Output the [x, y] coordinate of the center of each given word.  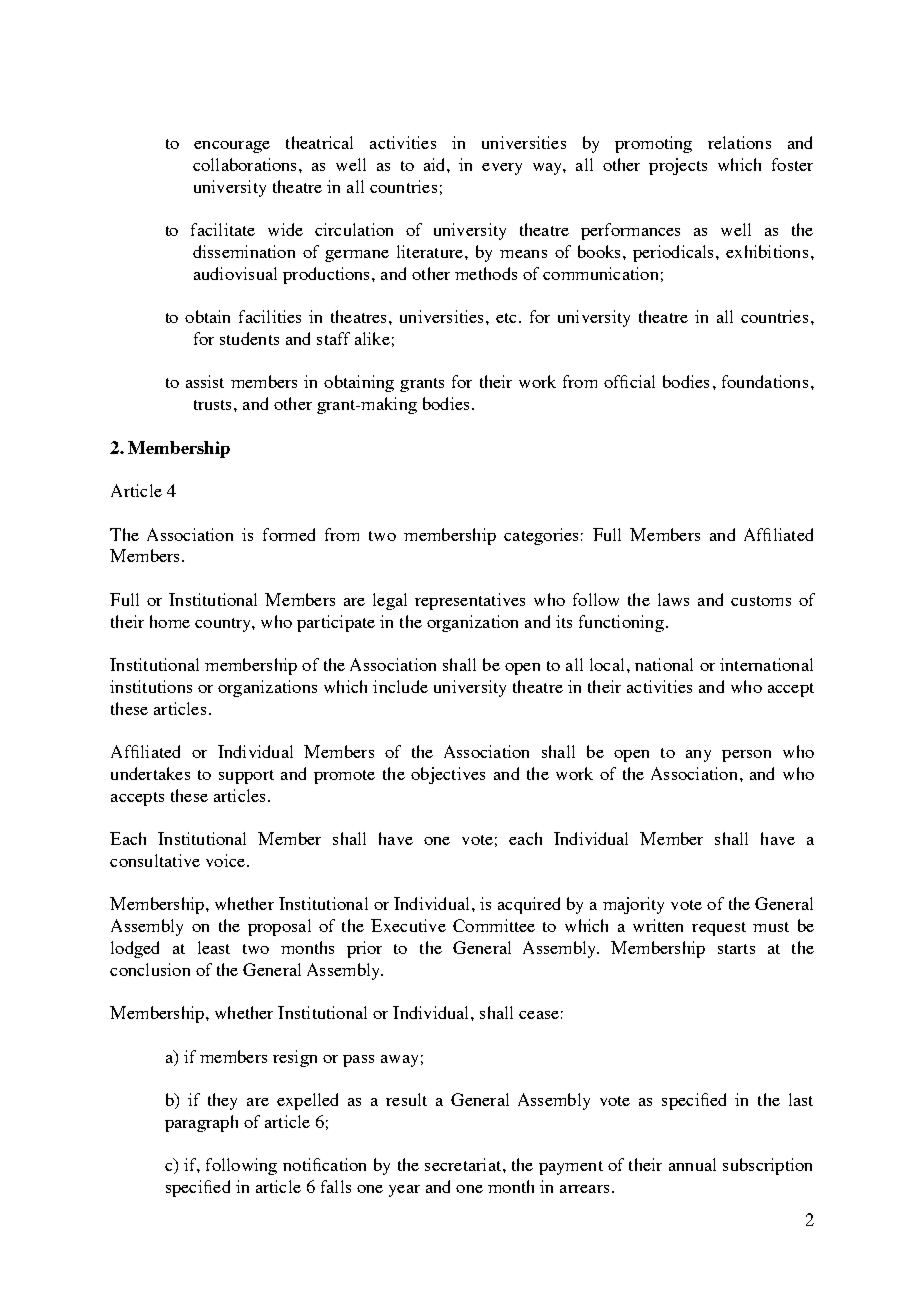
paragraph [201, 1123]
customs [761, 601]
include [400, 686]
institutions [151, 686]
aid [436, 164]
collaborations [246, 164]
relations [739, 142]
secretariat [463, 1164]
